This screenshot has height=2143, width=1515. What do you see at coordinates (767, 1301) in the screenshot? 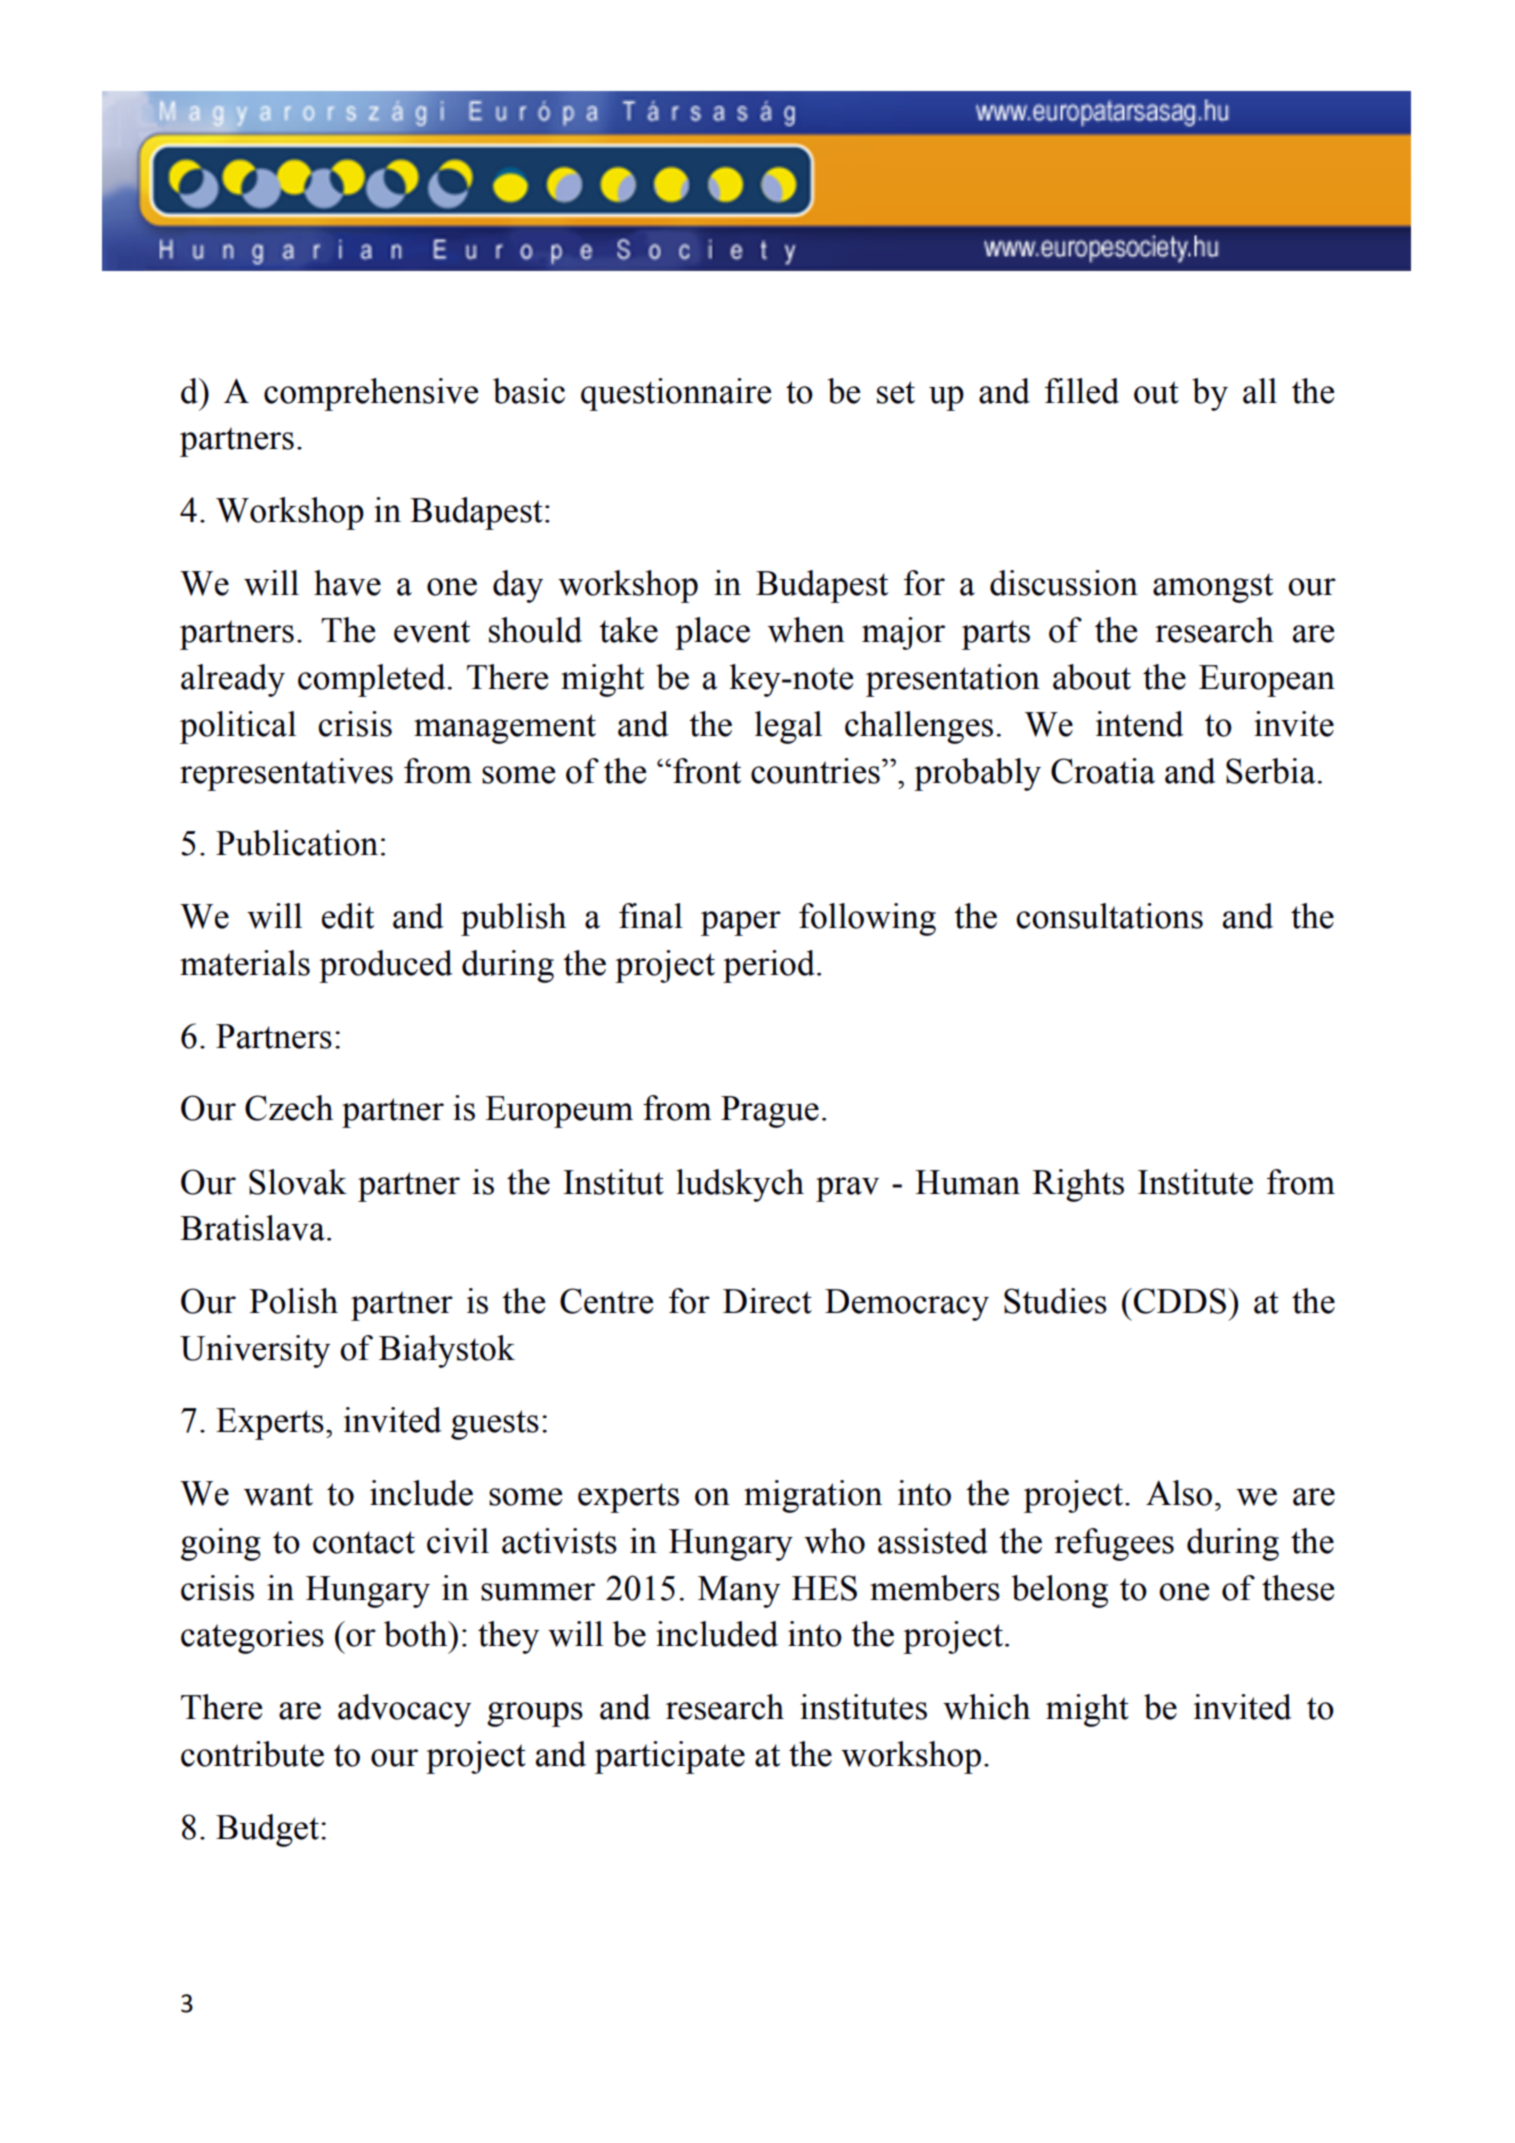
I see `Direct` at bounding box center [767, 1301].
